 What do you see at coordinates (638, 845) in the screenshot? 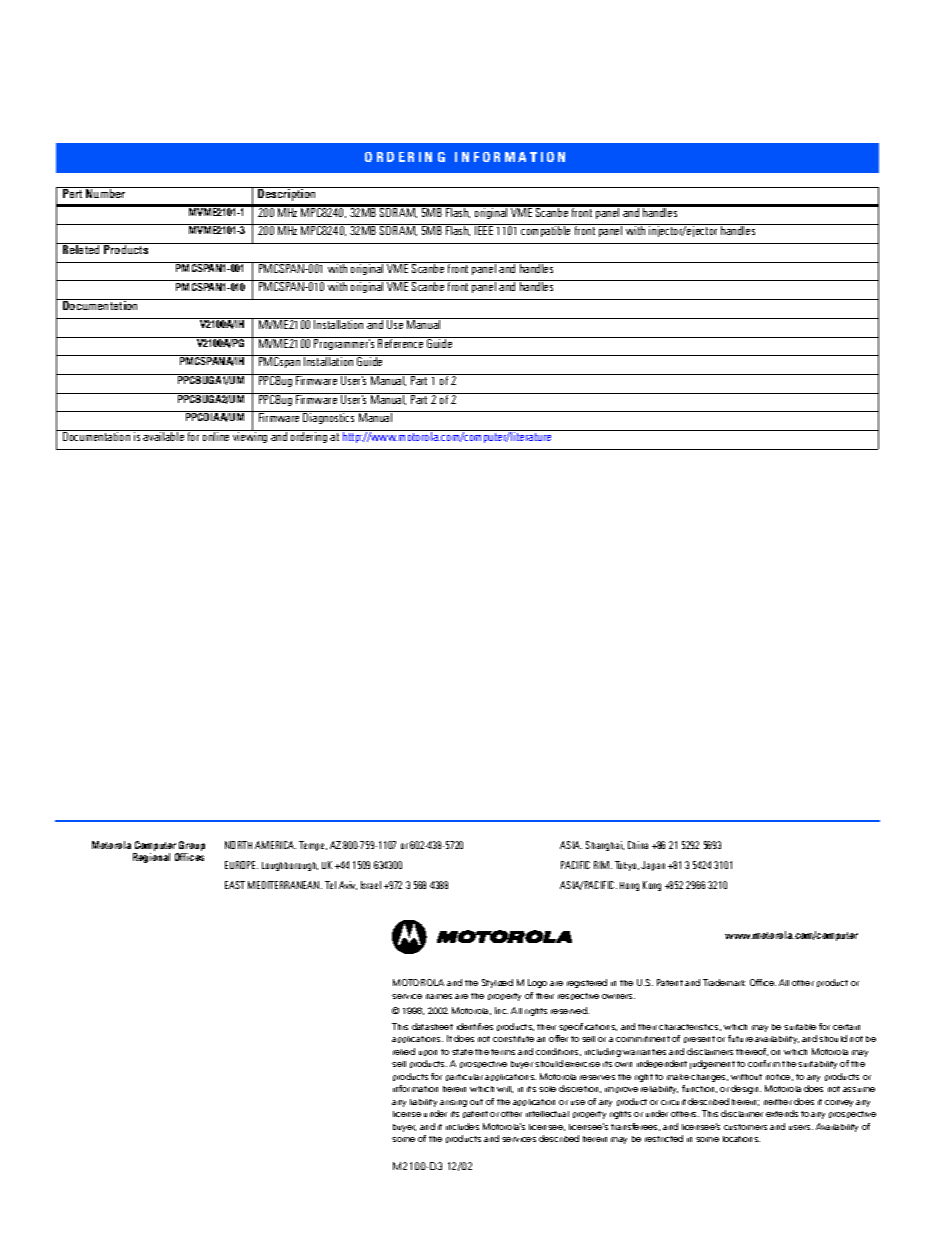
I see `China` at bounding box center [638, 845].
